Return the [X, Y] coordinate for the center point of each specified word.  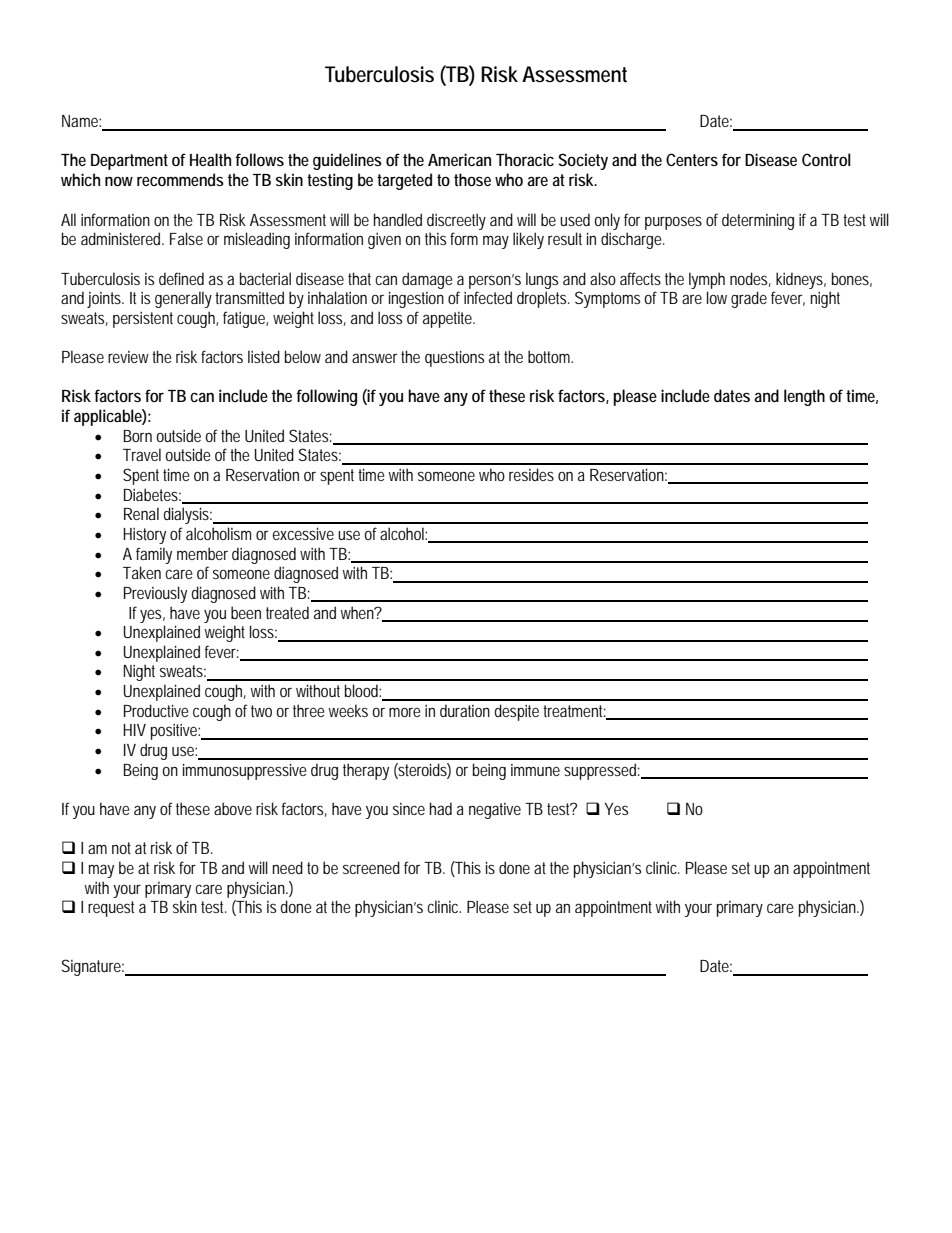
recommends [180, 179]
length [804, 397]
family [154, 555]
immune [535, 770]
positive [175, 732]
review [128, 357]
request [111, 909]
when [358, 612]
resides [531, 474]
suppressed [600, 771]
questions [454, 358]
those [472, 179]
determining [758, 221]
